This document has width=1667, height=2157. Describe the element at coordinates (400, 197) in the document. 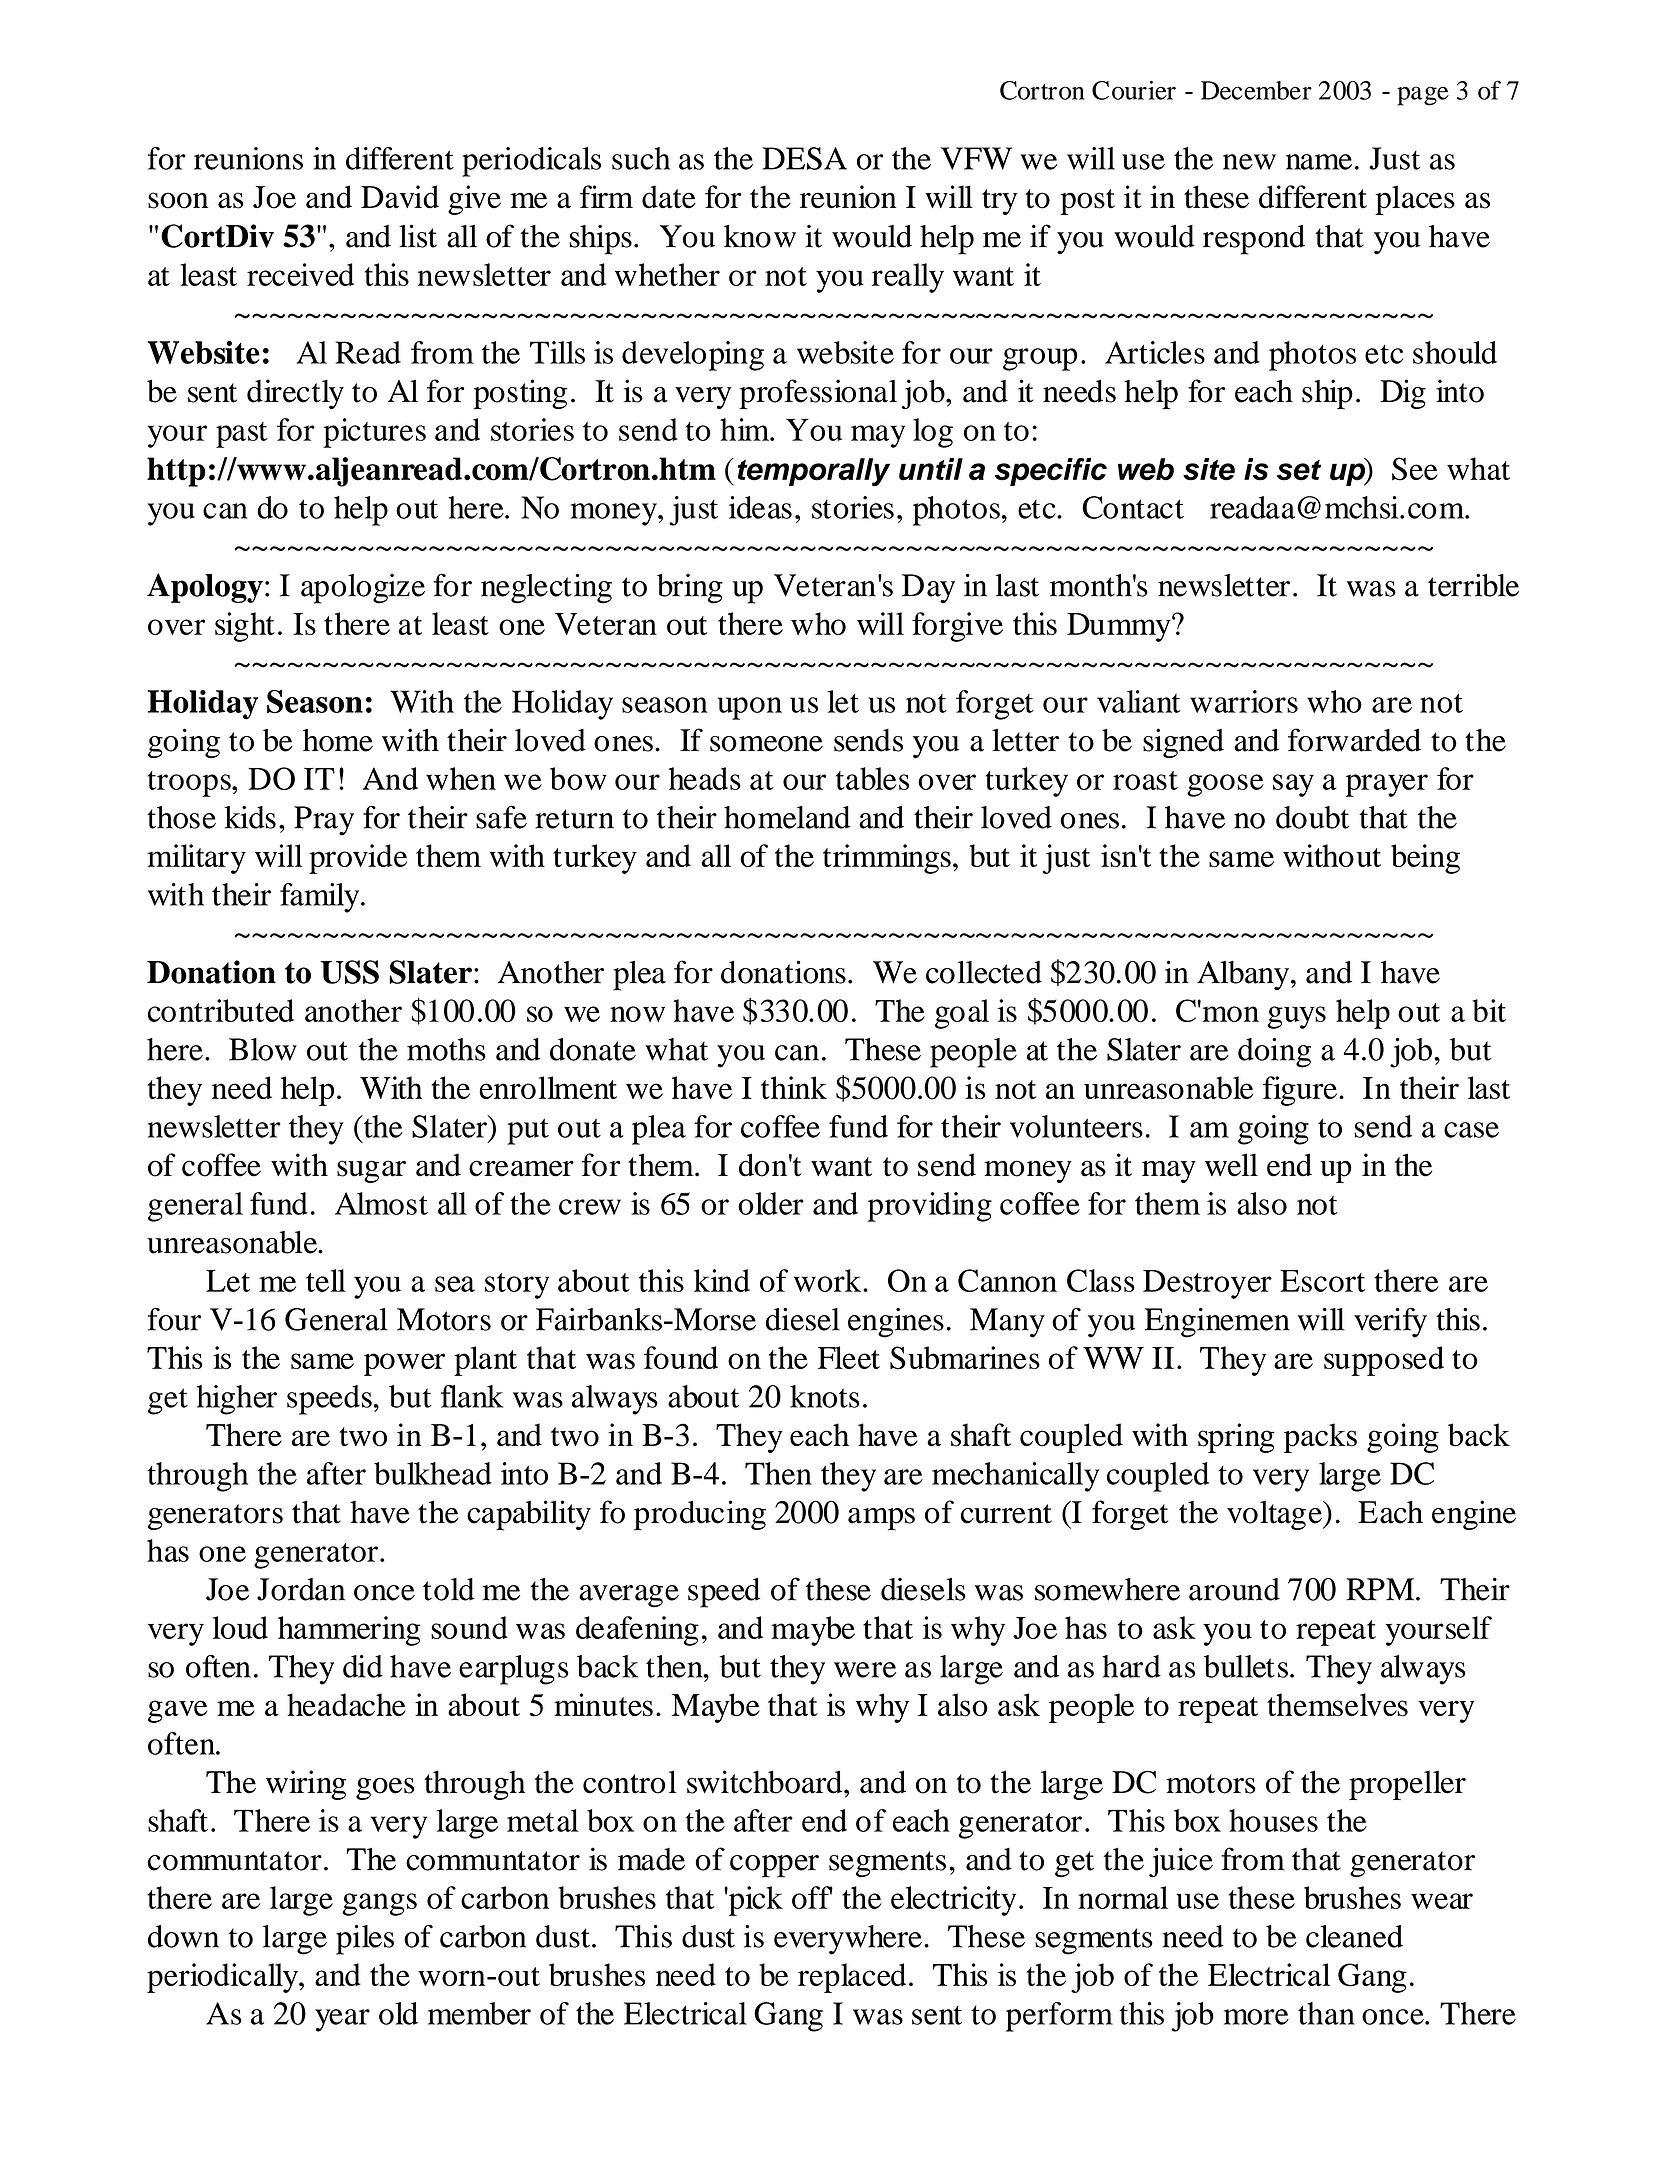

I see `David` at that location.
